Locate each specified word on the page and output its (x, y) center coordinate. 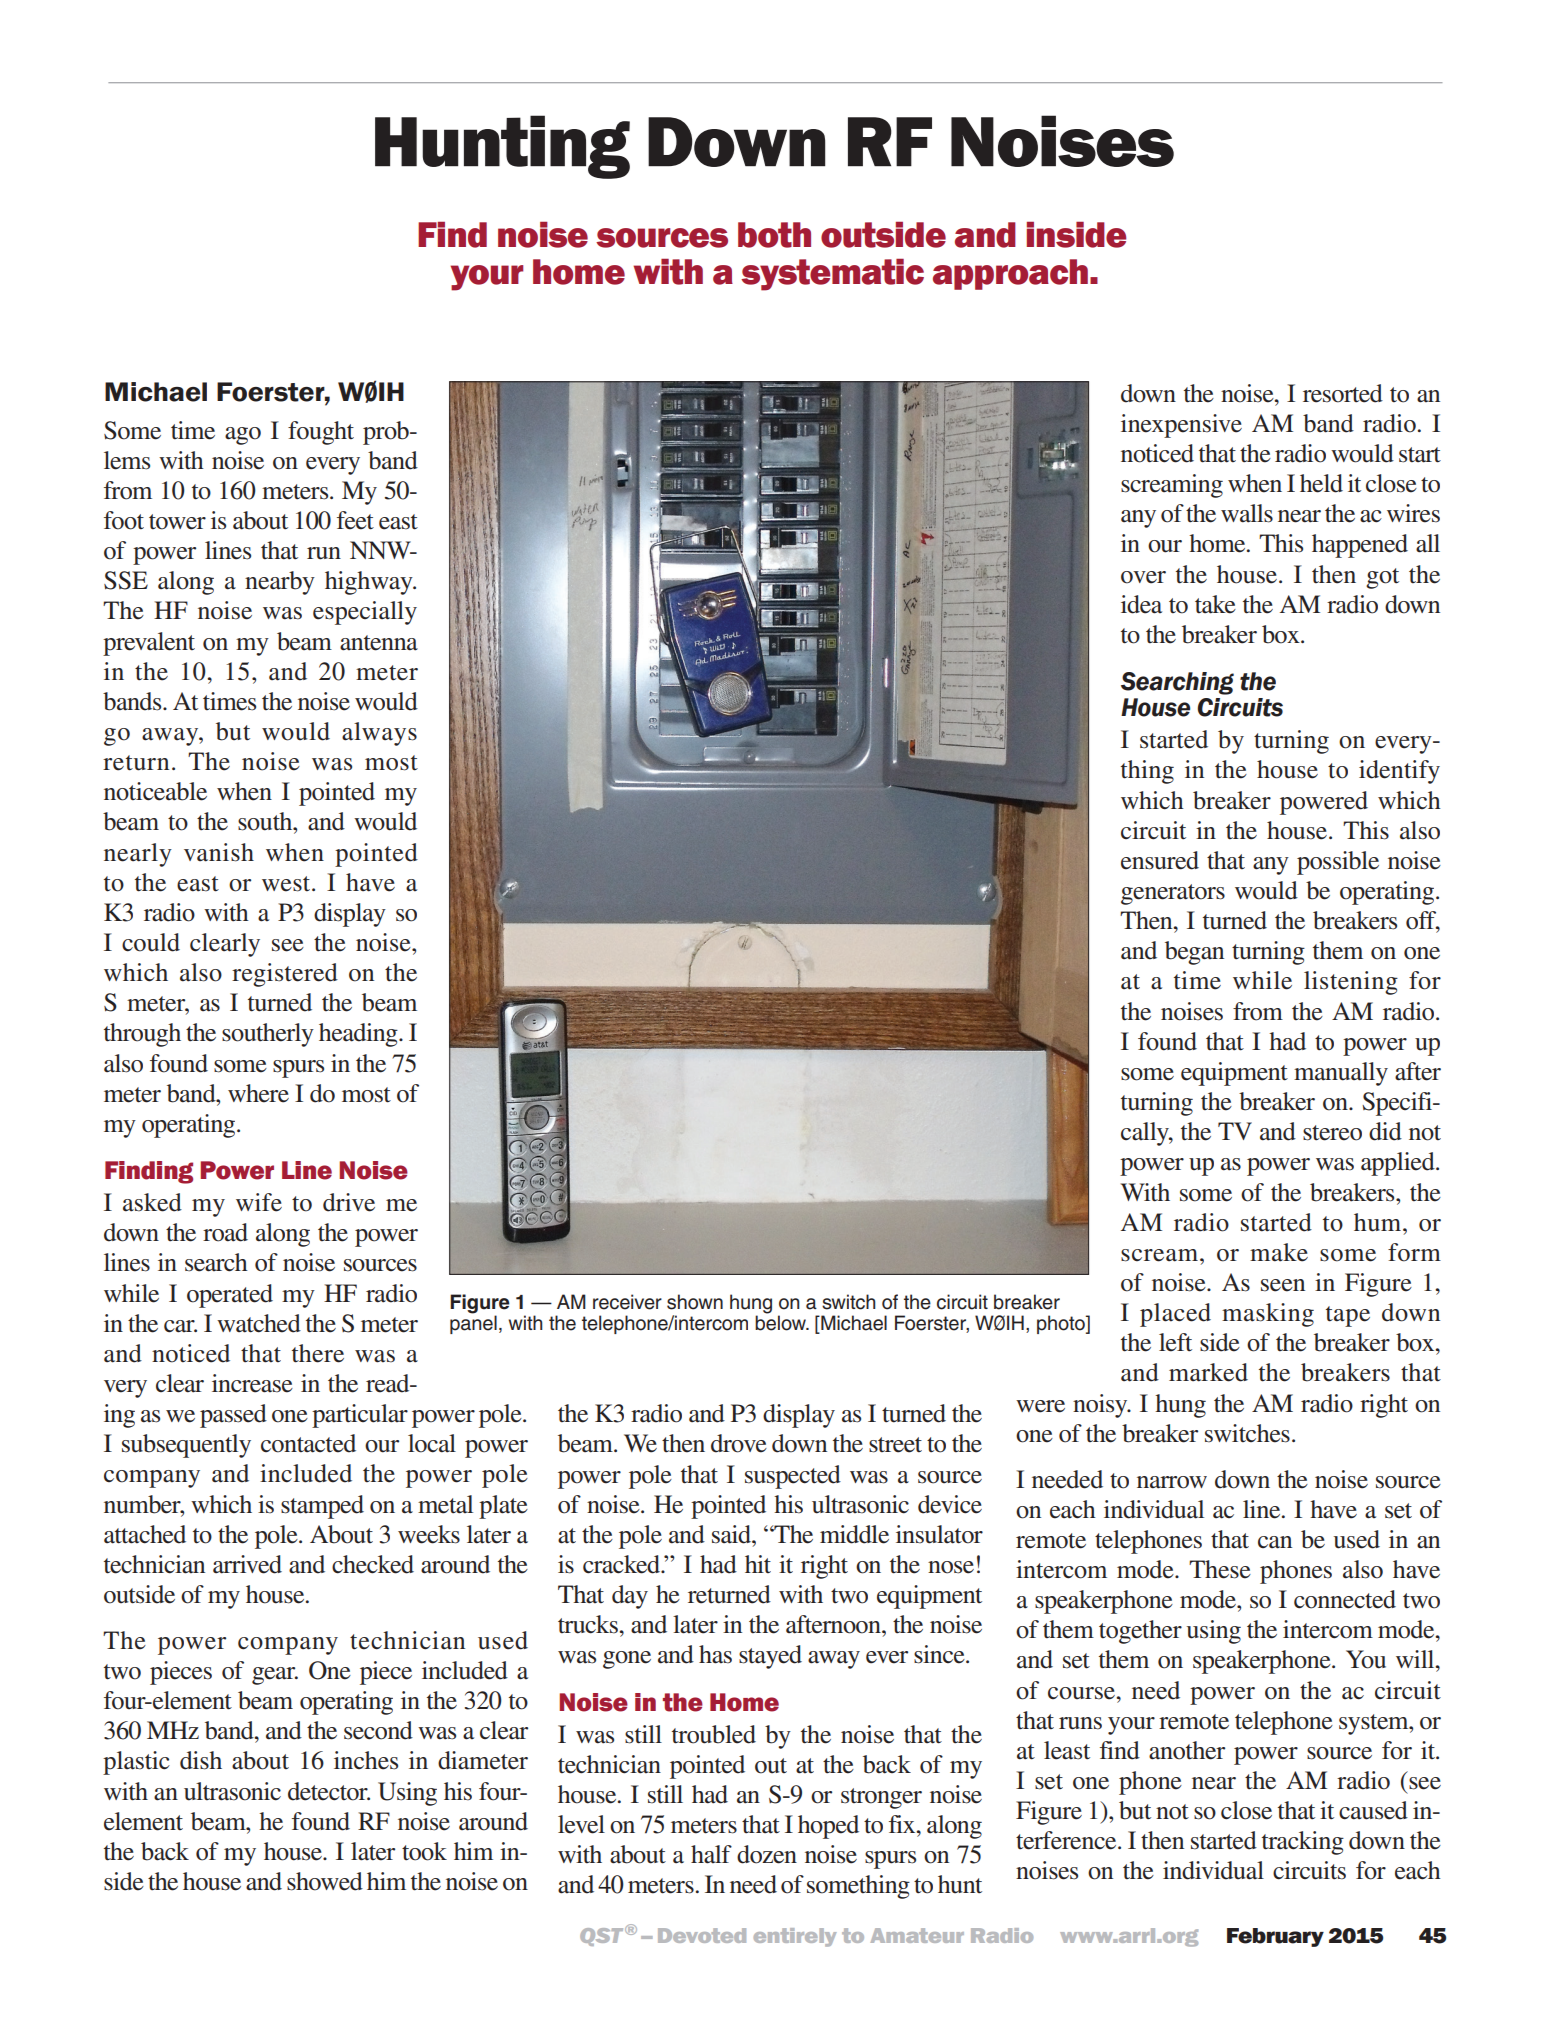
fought (321, 433)
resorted (1343, 393)
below (781, 1322)
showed (325, 1881)
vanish (219, 852)
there (318, 1353)
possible (1338, 863)
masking (1268, 1315)
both (774, 235)
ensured (1160, 860)
